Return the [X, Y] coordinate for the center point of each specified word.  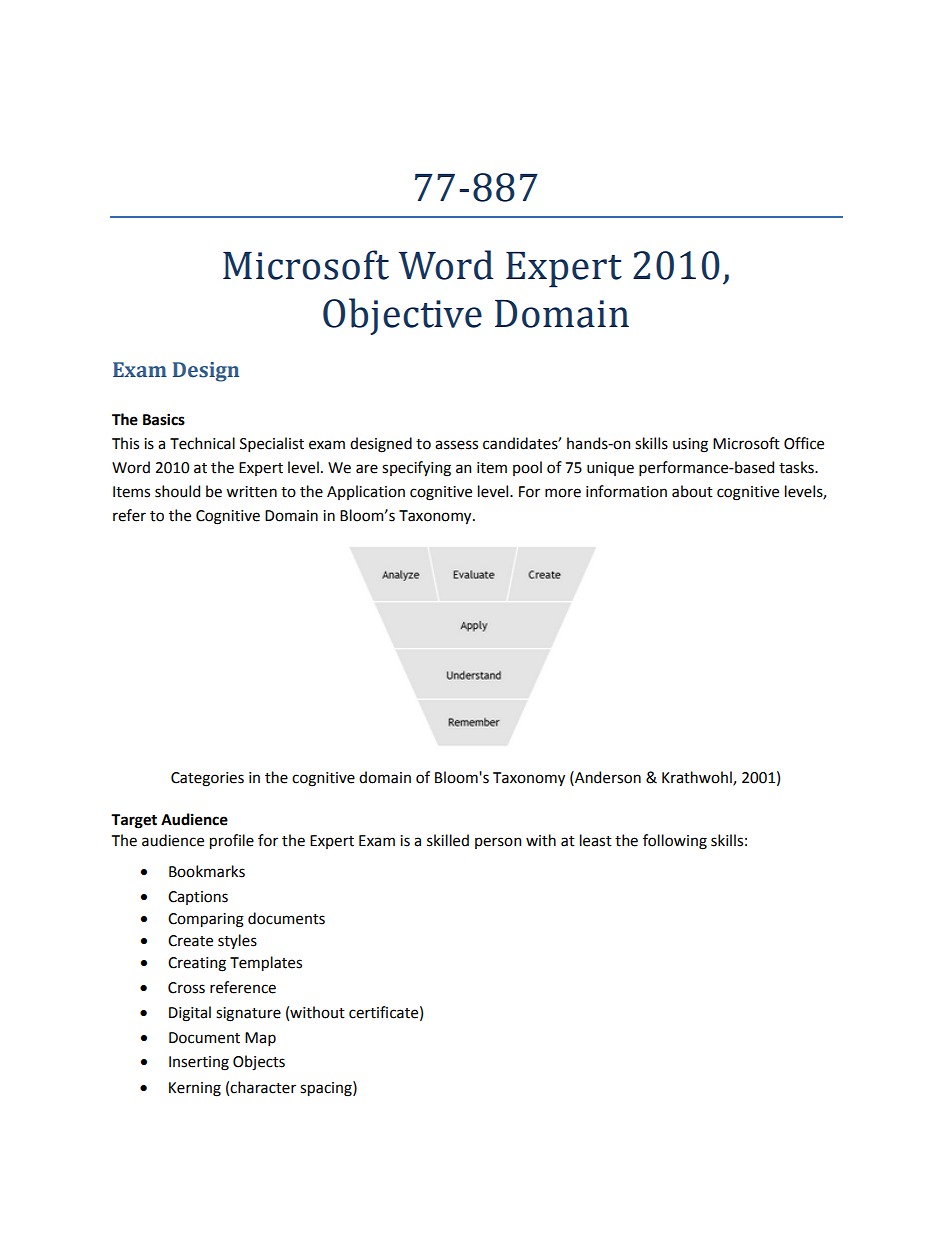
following [675, 842]
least [596, 840]
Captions [198, 898]
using [690, 445]
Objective [402, 316]
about [692, 491]
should [177, 491]
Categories [207, 779]
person [498, 843]
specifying [416, 469]
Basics [164, 419]
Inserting [199, 1063]
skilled [448, 840]
